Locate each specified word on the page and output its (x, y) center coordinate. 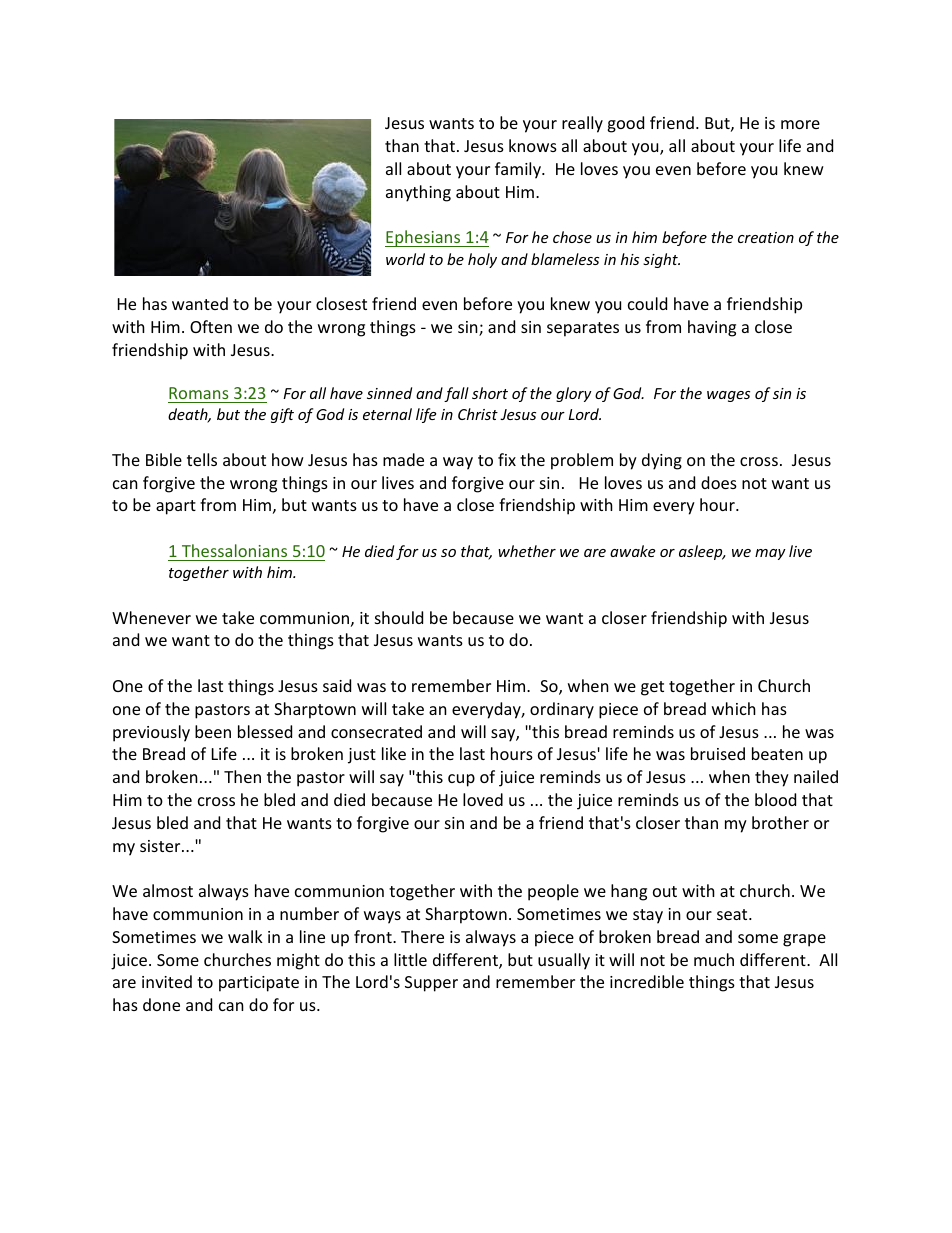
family (519, 170)
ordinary (562, 710)
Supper (431, 984)
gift (282, 415)
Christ (478, 414)
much (714, 959)
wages (728, 396)
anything (418, 193)
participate (259, 984)
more (800, 124)
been (213, 731)
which (734, 708)
